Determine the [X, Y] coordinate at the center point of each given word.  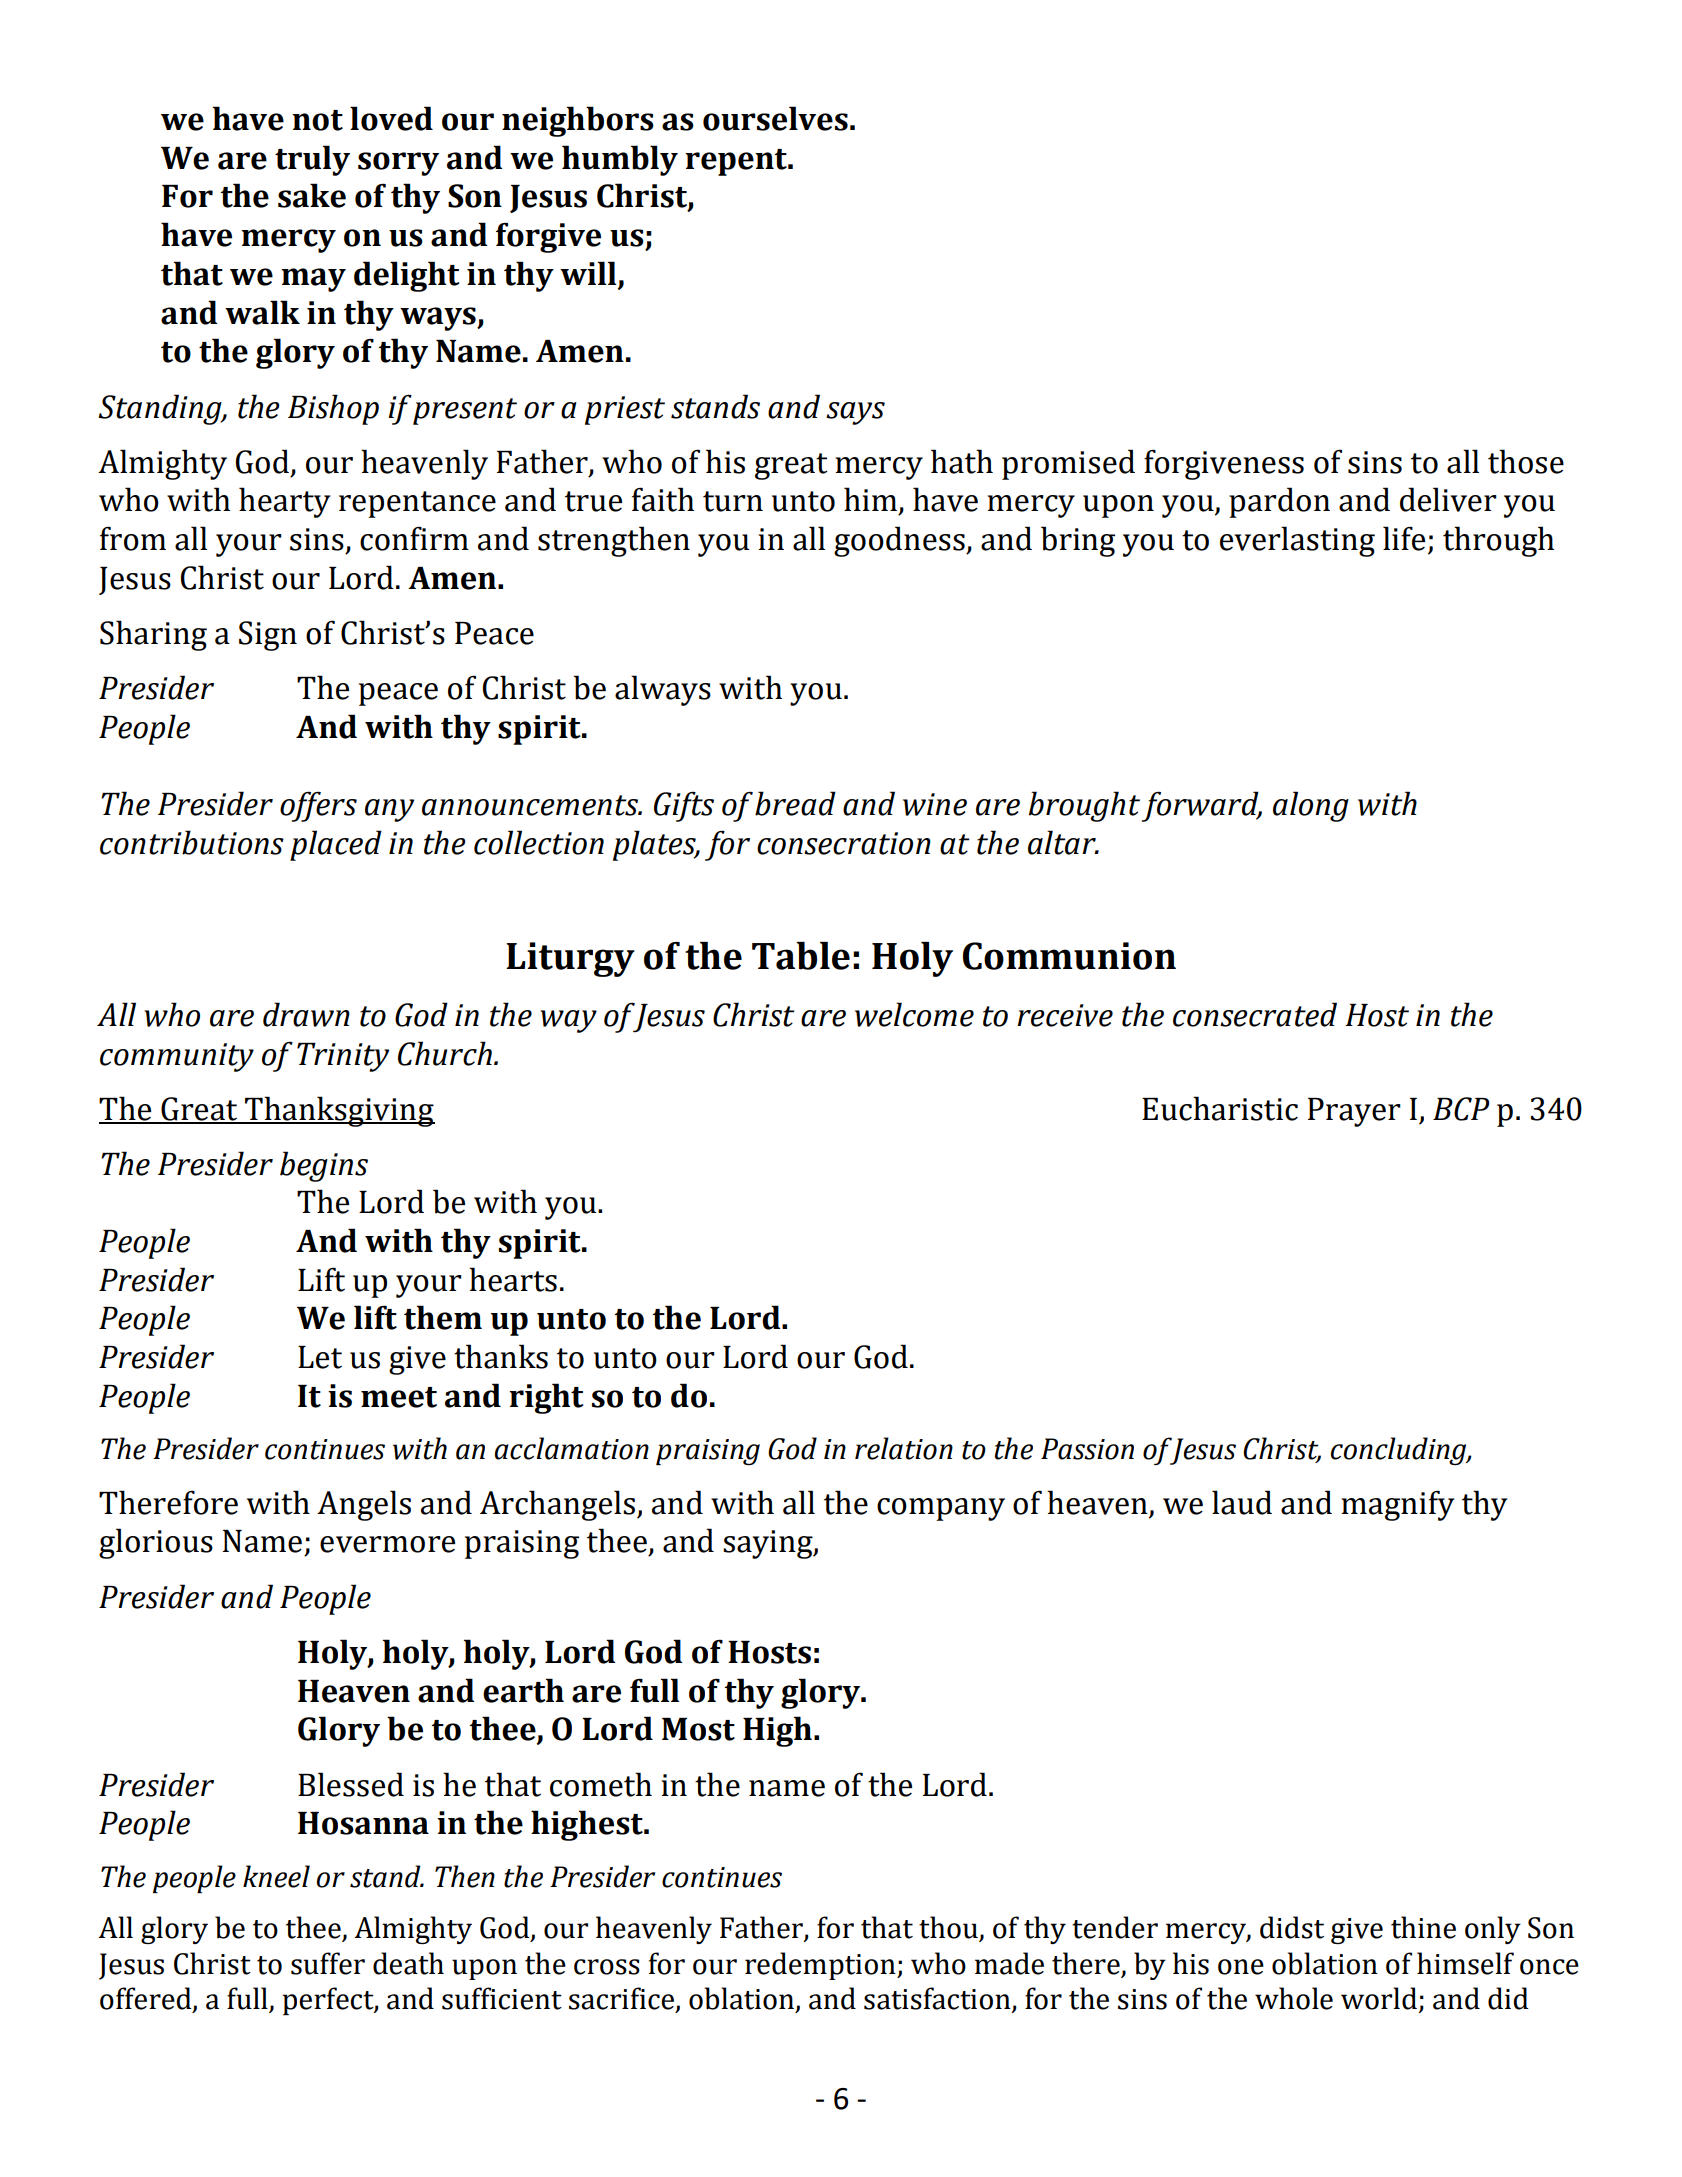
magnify [1398, 1505]
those [1526, 461]
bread [795, 803]
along [1311, 806]
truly [312, 160]
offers [318, 806]
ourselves [775, 118]
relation [904, 1448]
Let [320, 1357]
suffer [328, 1963]
